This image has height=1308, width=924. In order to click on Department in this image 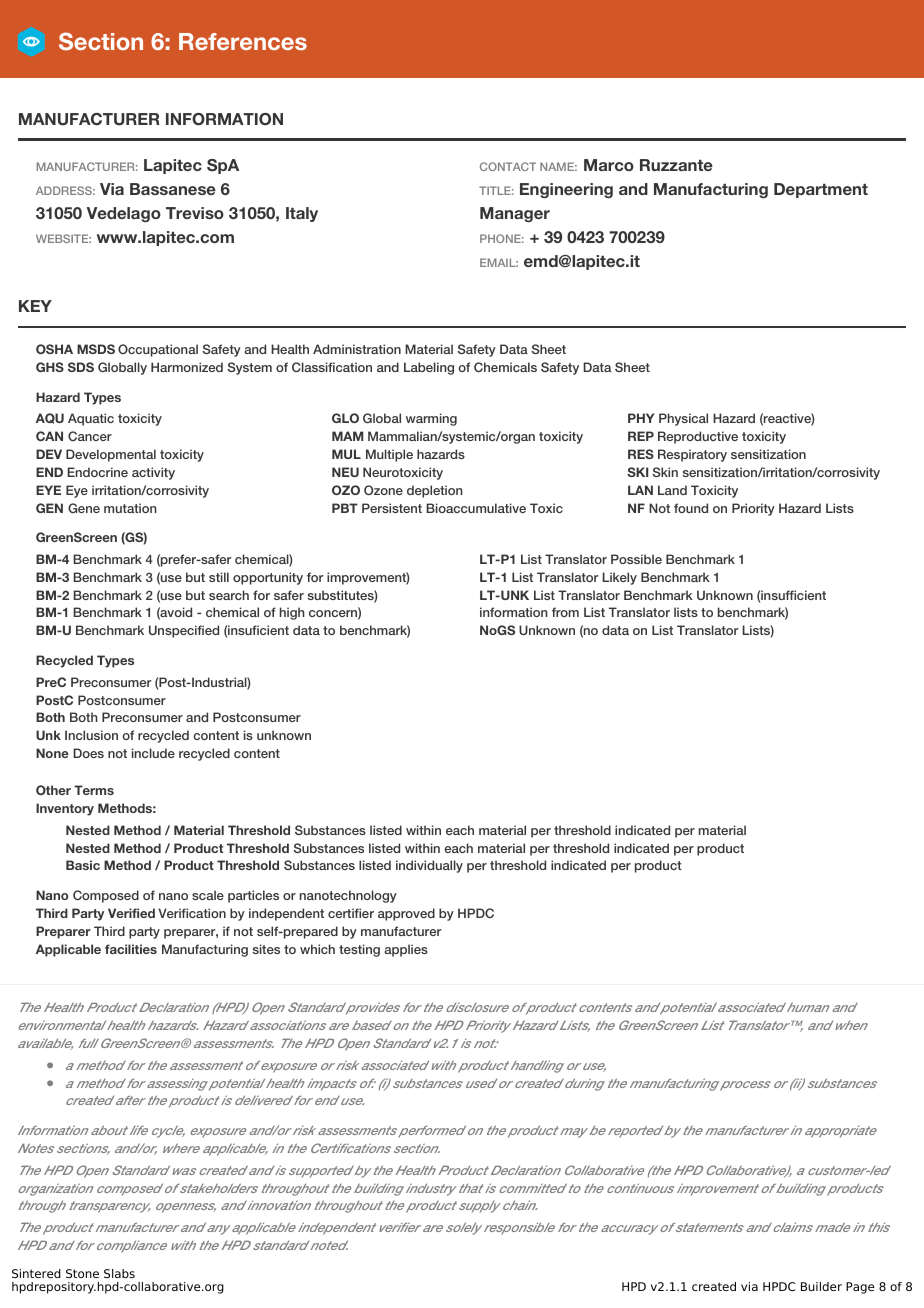, I will do `click(821, 190)`.
